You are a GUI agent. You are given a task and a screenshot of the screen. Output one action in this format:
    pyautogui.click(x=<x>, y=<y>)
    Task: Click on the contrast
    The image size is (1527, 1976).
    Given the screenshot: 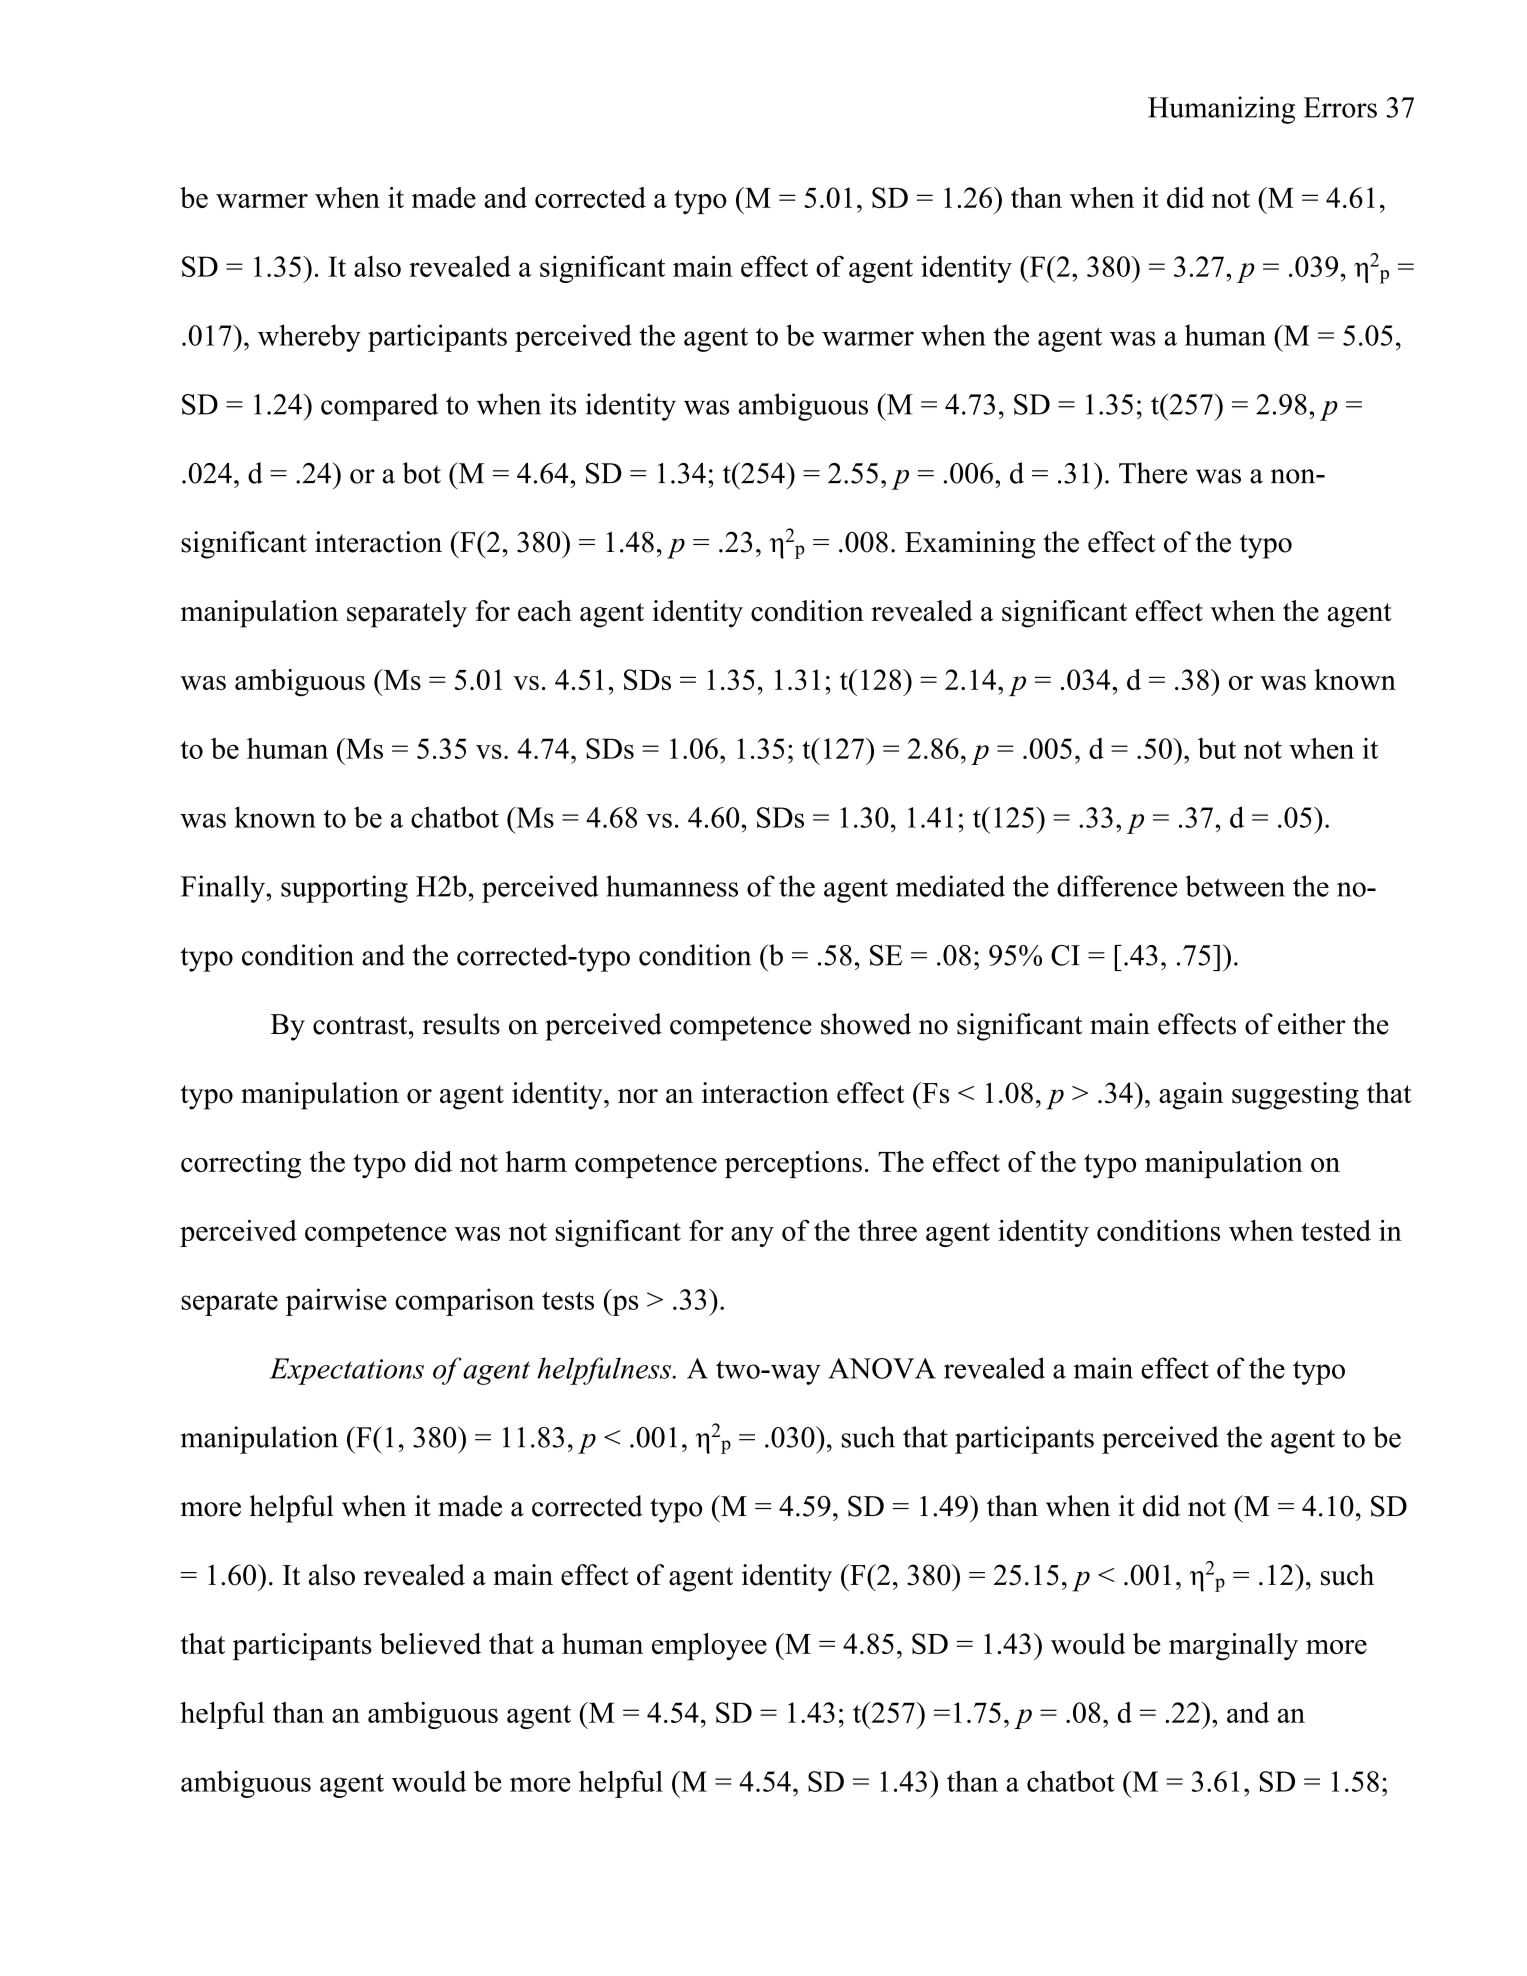 What is the action you would take?
    pyautogui.click(x=361, y=1025)
